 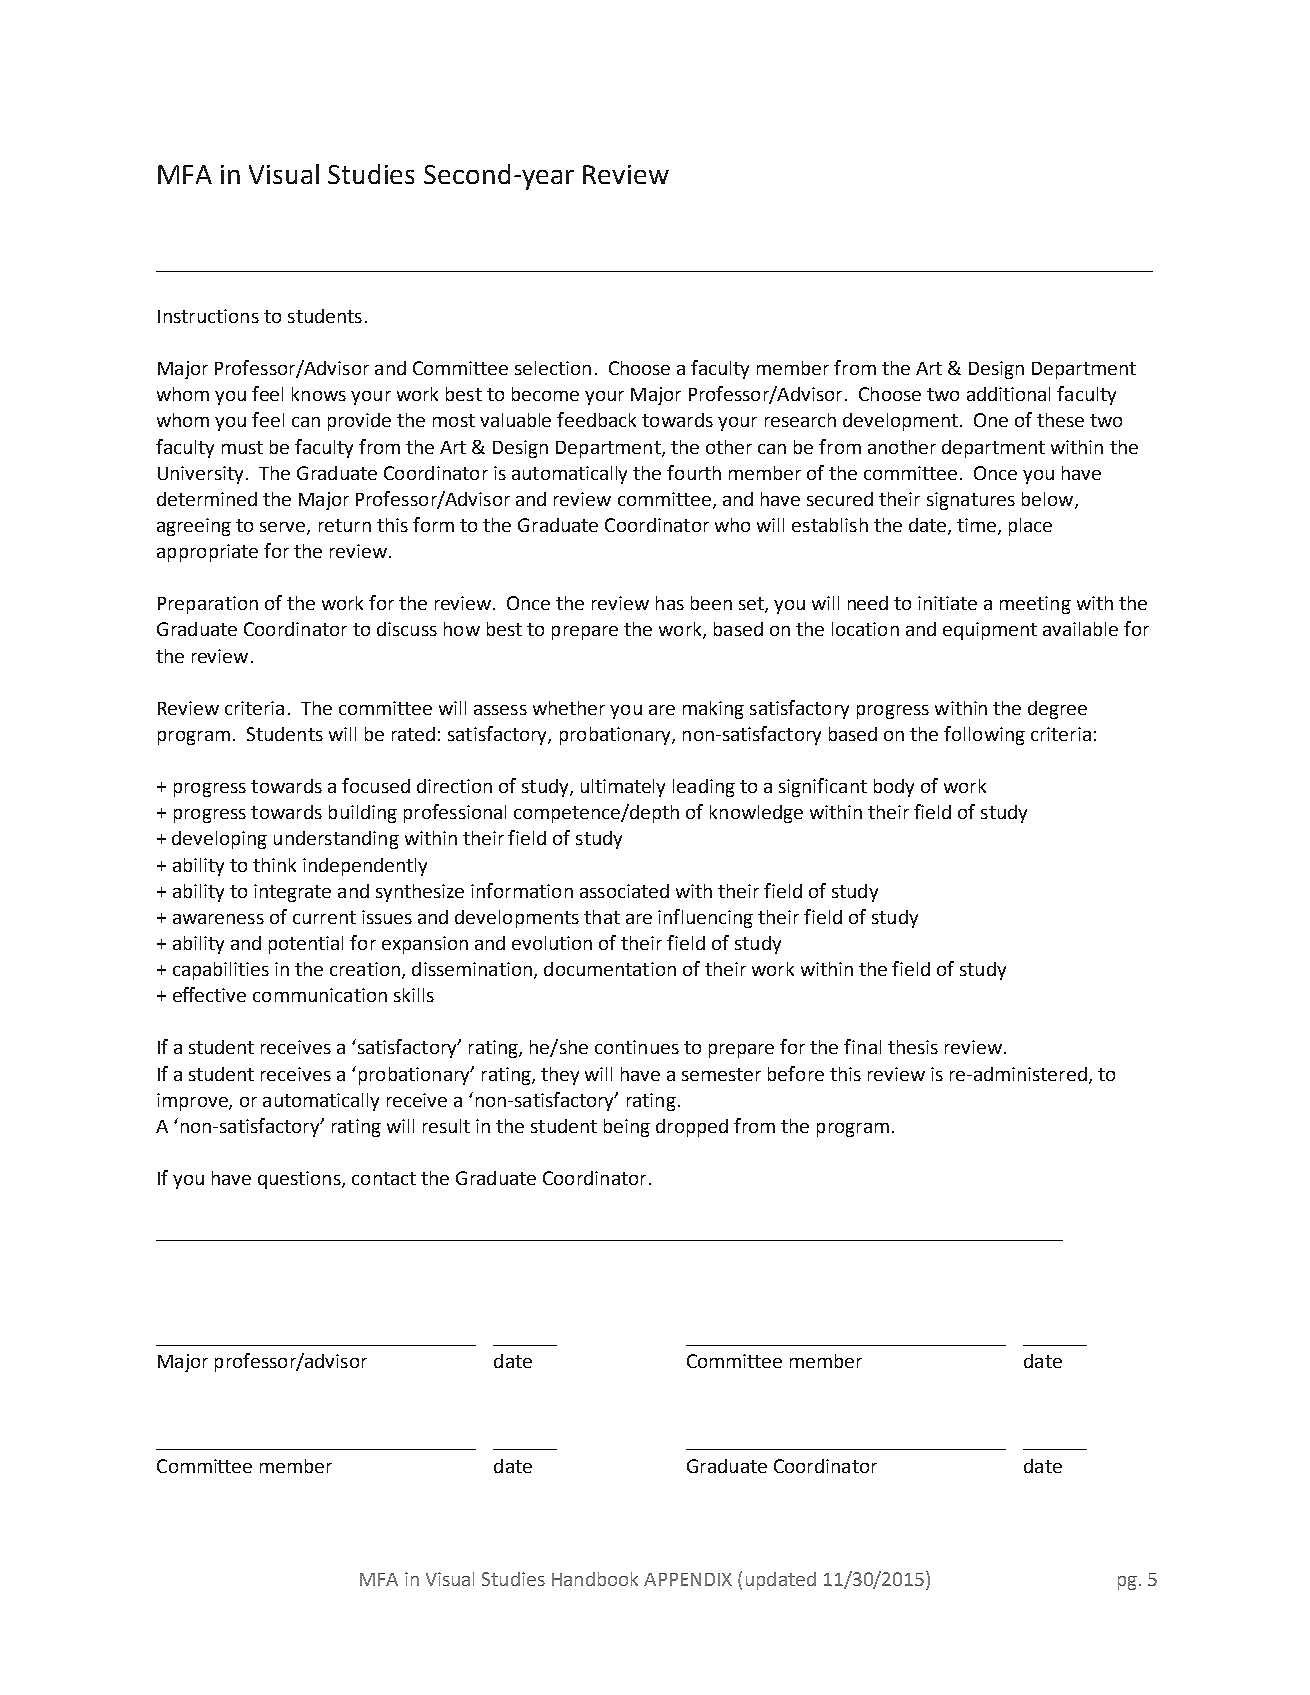 I want to click on additional, so click(x=1008, y=394).
